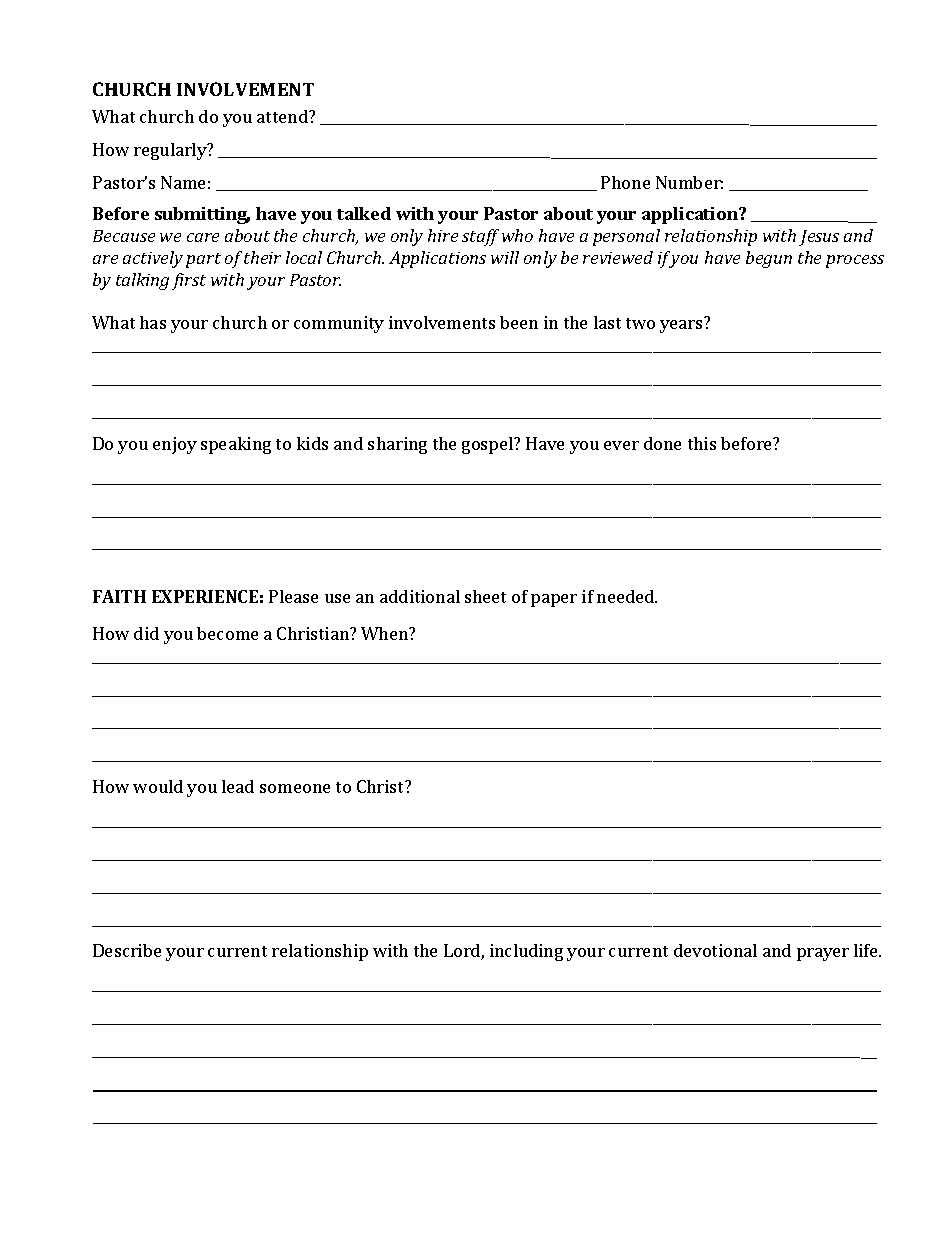  Describe the element at coordinates (171, 151) in the screenshot. I see `regularly` at that location.
